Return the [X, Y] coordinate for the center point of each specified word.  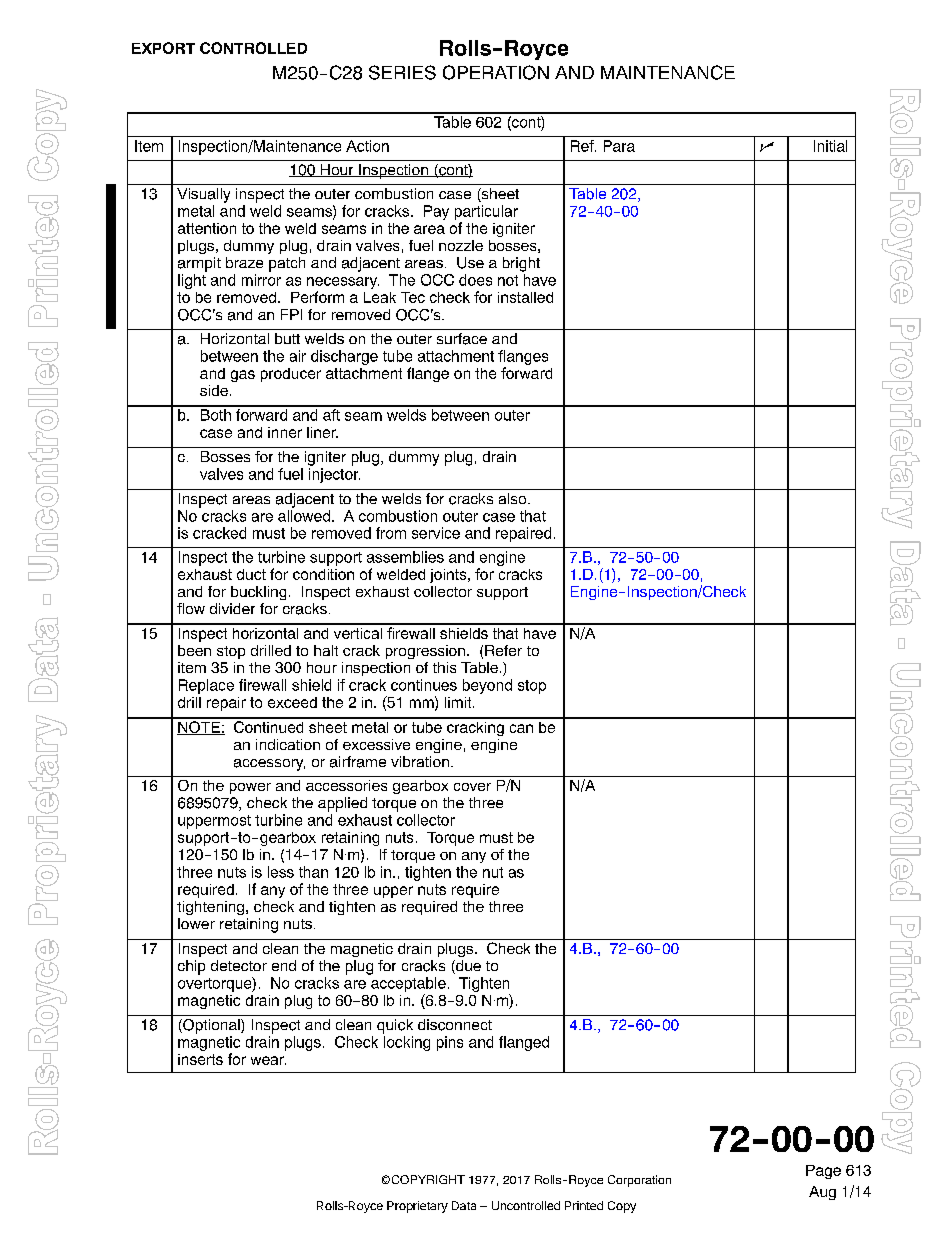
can [521, 728]
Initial [830, 146]
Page [823, 1172]
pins [450, 1043]
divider [232, 608]
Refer [503, 650]
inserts [200, 1059]
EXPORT [163, 48]
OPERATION [496, 72]
